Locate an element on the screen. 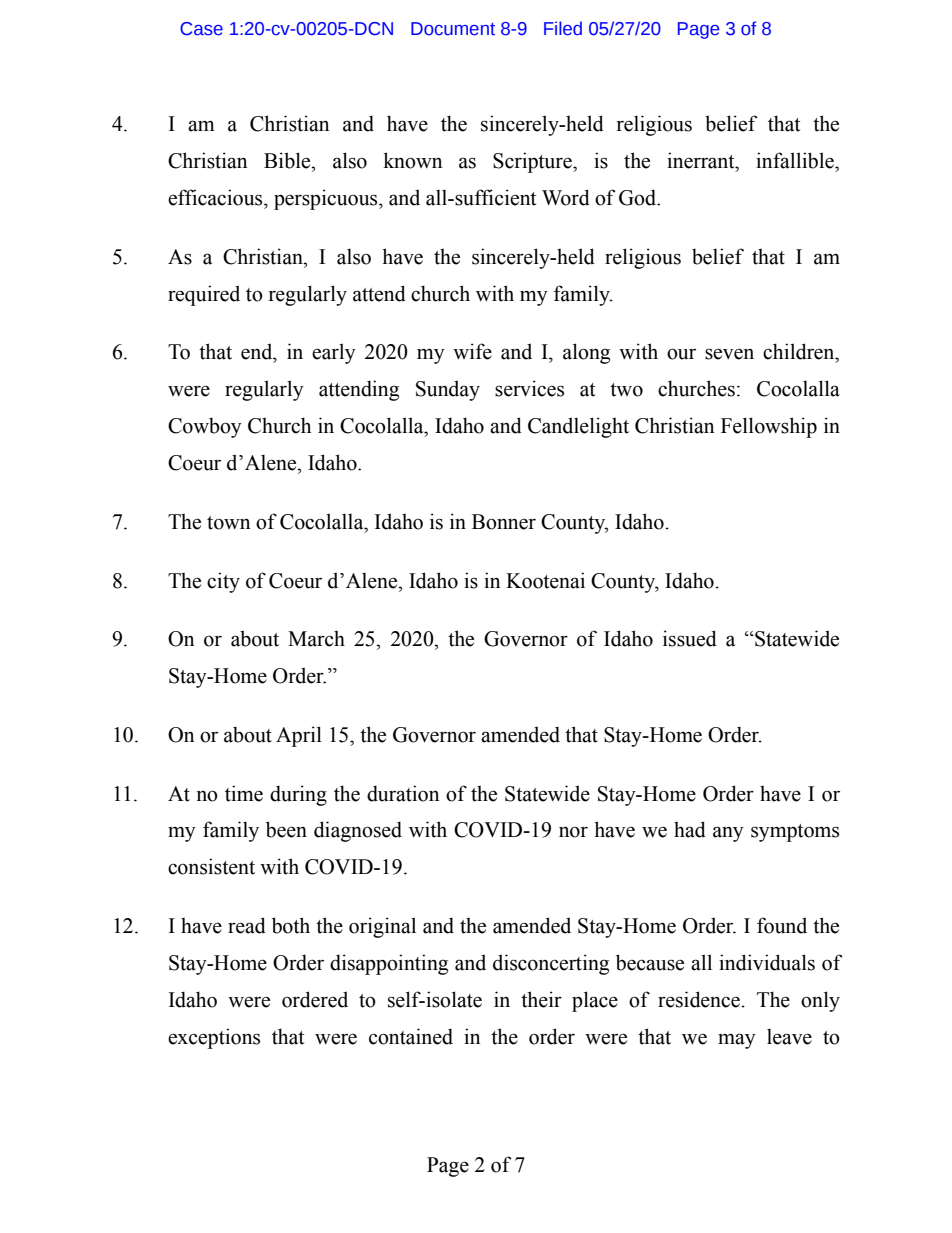  services is located at coordinates (529, 388).
